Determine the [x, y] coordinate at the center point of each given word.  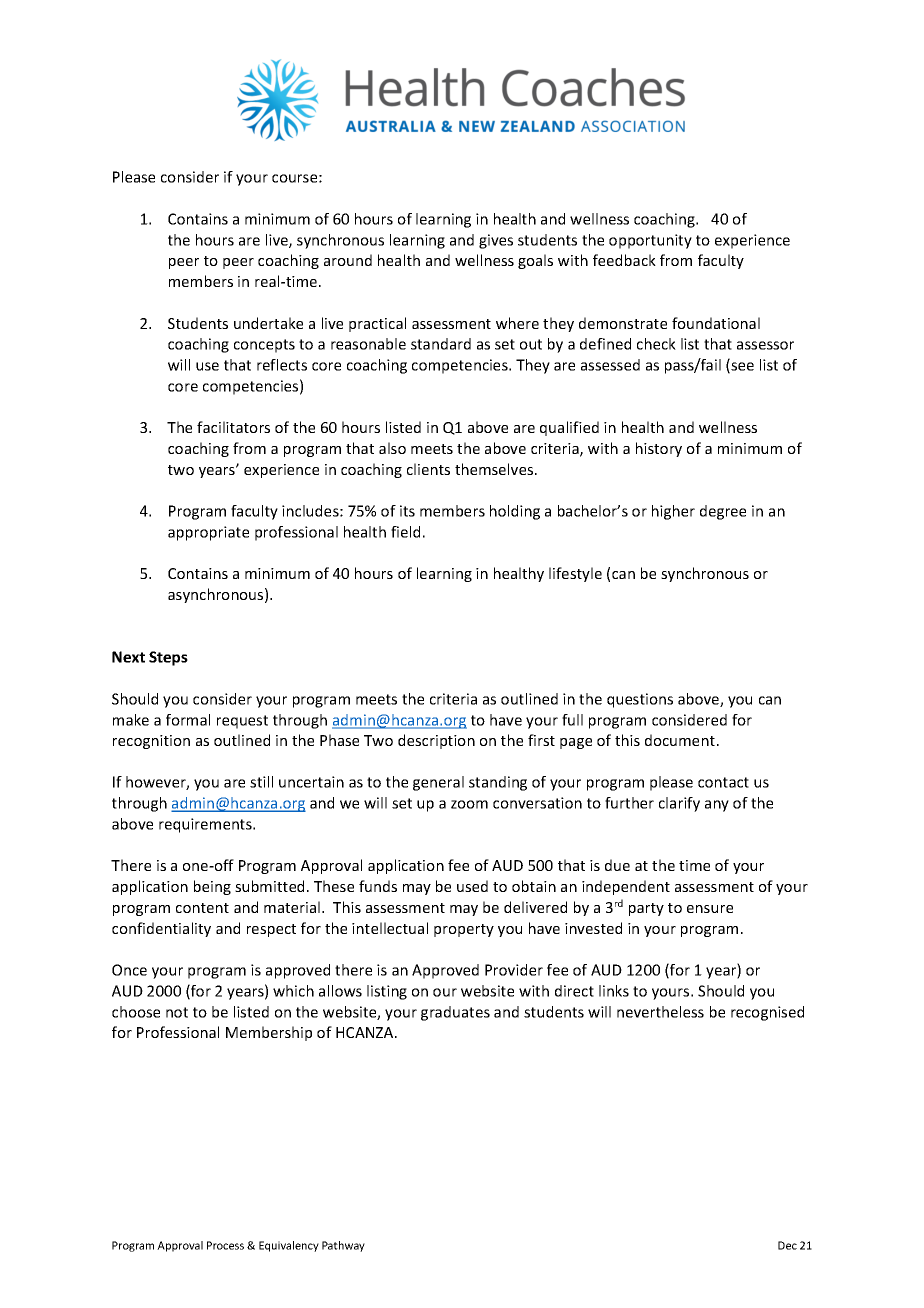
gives [496, 241]
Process [225, 1245]
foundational [716, 323]
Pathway [343, 1246]
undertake [268, 323]
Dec [787, 1245]
